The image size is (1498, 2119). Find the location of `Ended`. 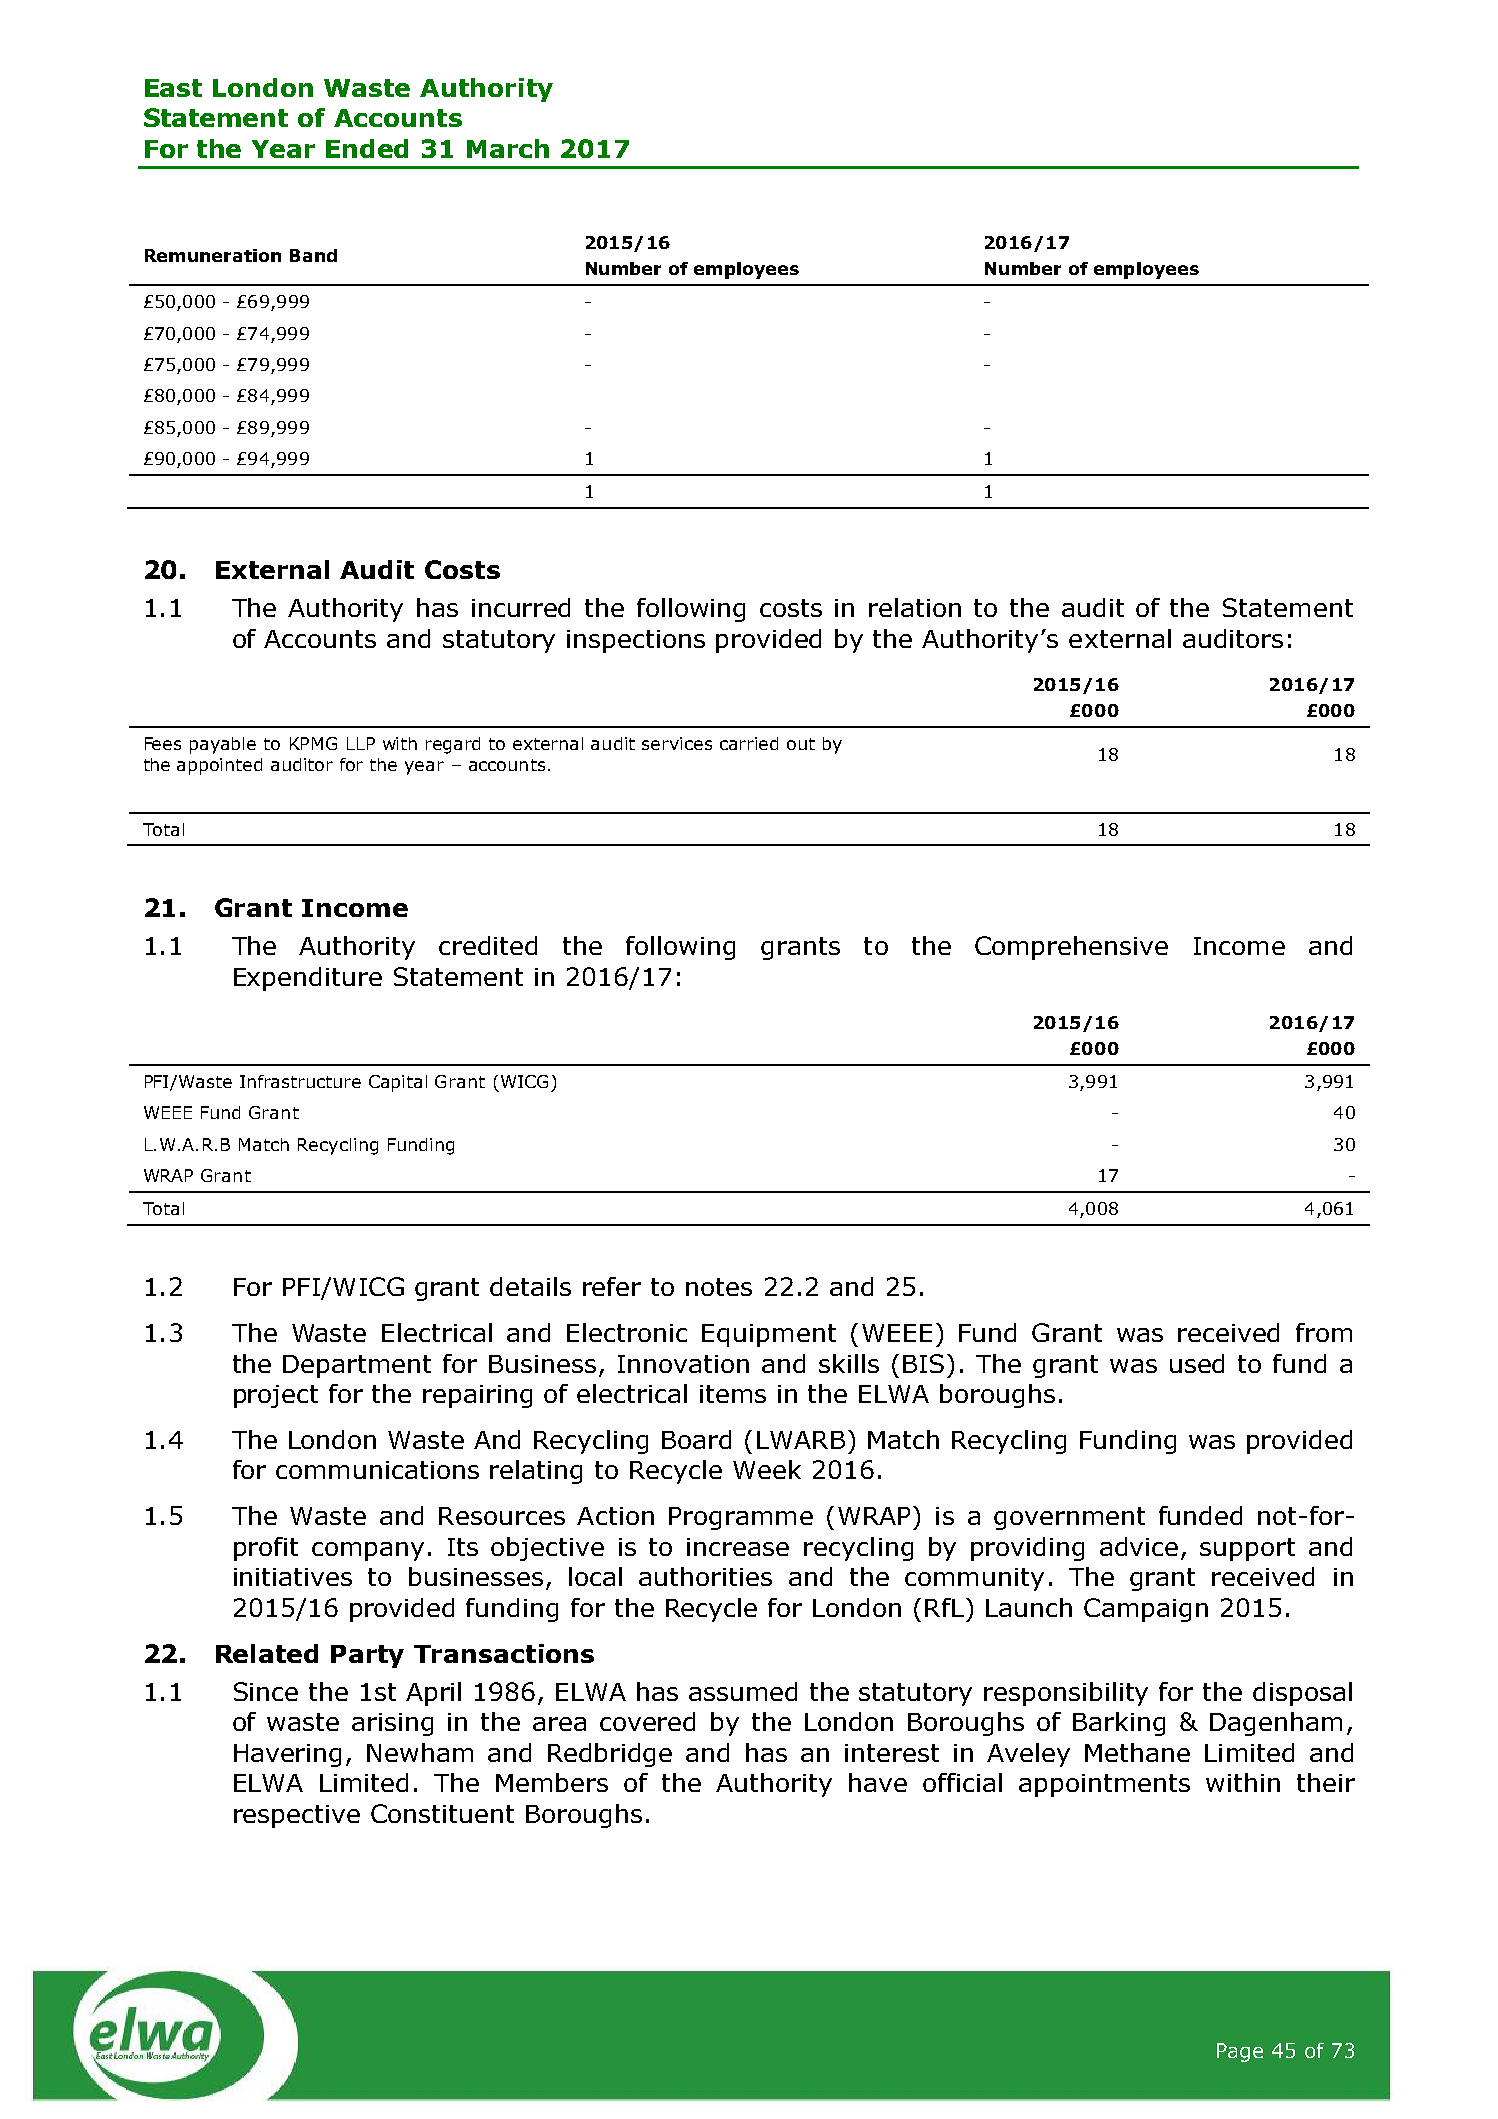

Ended is located at coordinates (367, 148).
